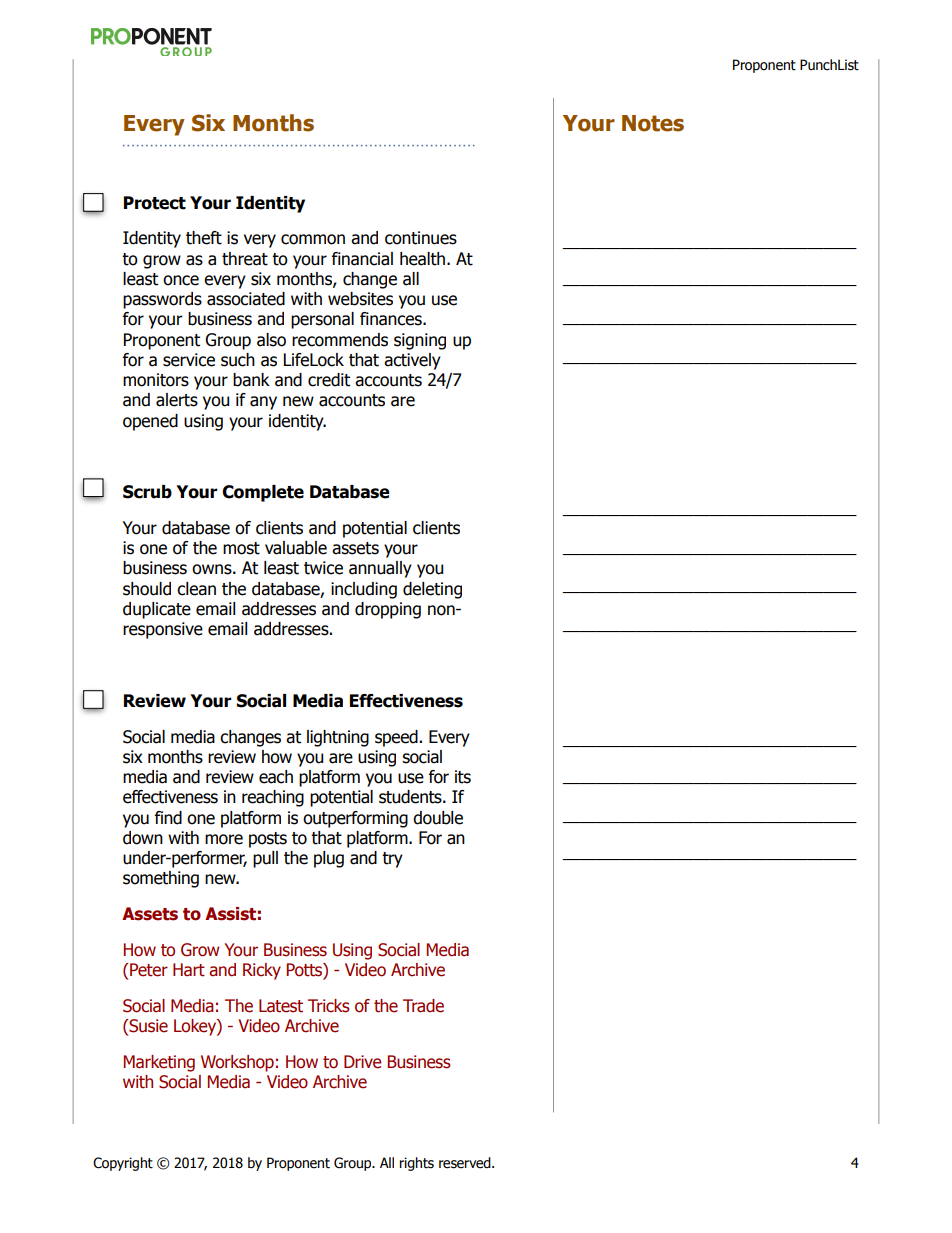 The image size is (952, 1233). What do you see at coordinates (388, 610) in the screenshot?
I see `dropping` at bounding box center [388, 610].
